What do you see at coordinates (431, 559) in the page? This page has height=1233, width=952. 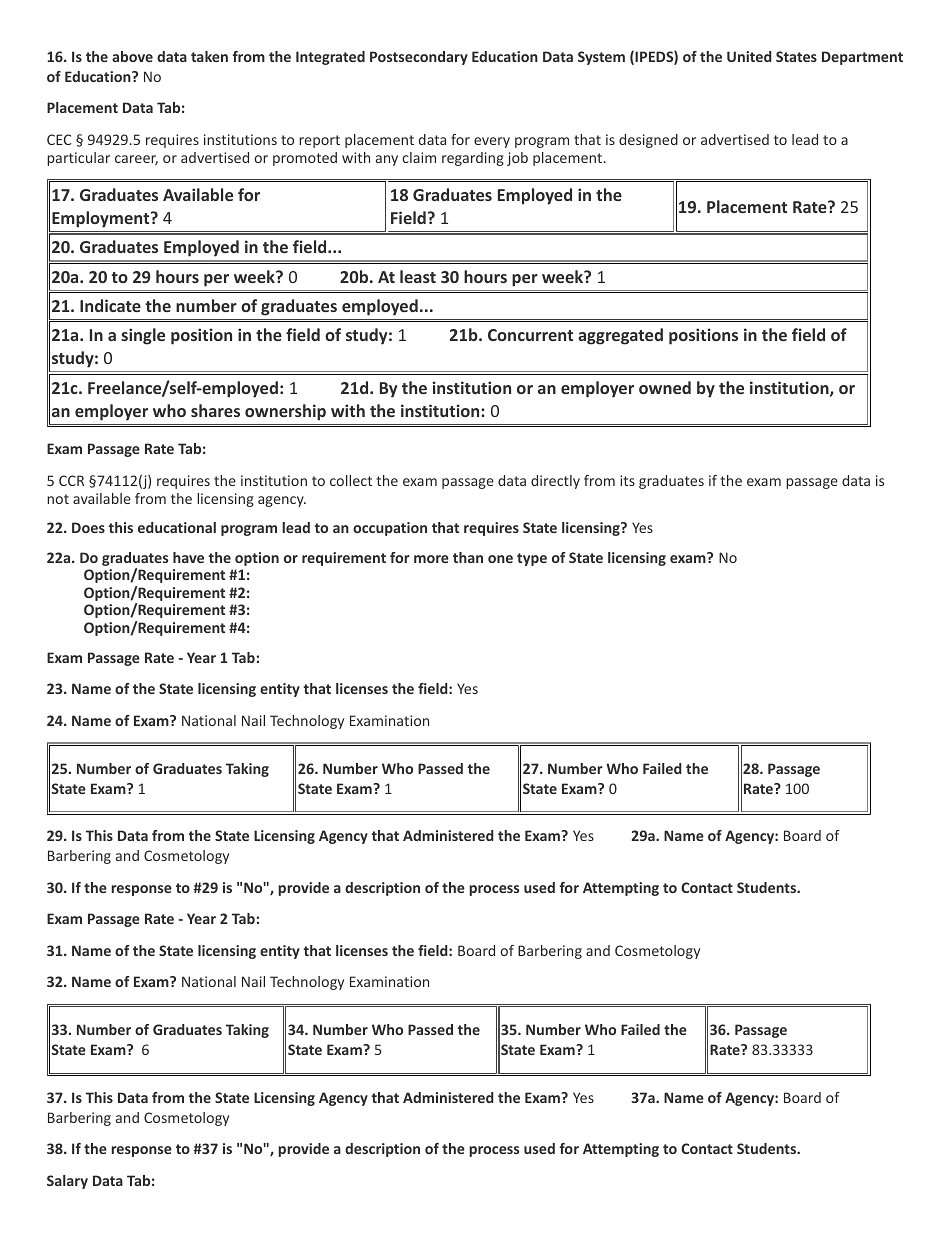 I see `more` at bounding box center [431, 559].
